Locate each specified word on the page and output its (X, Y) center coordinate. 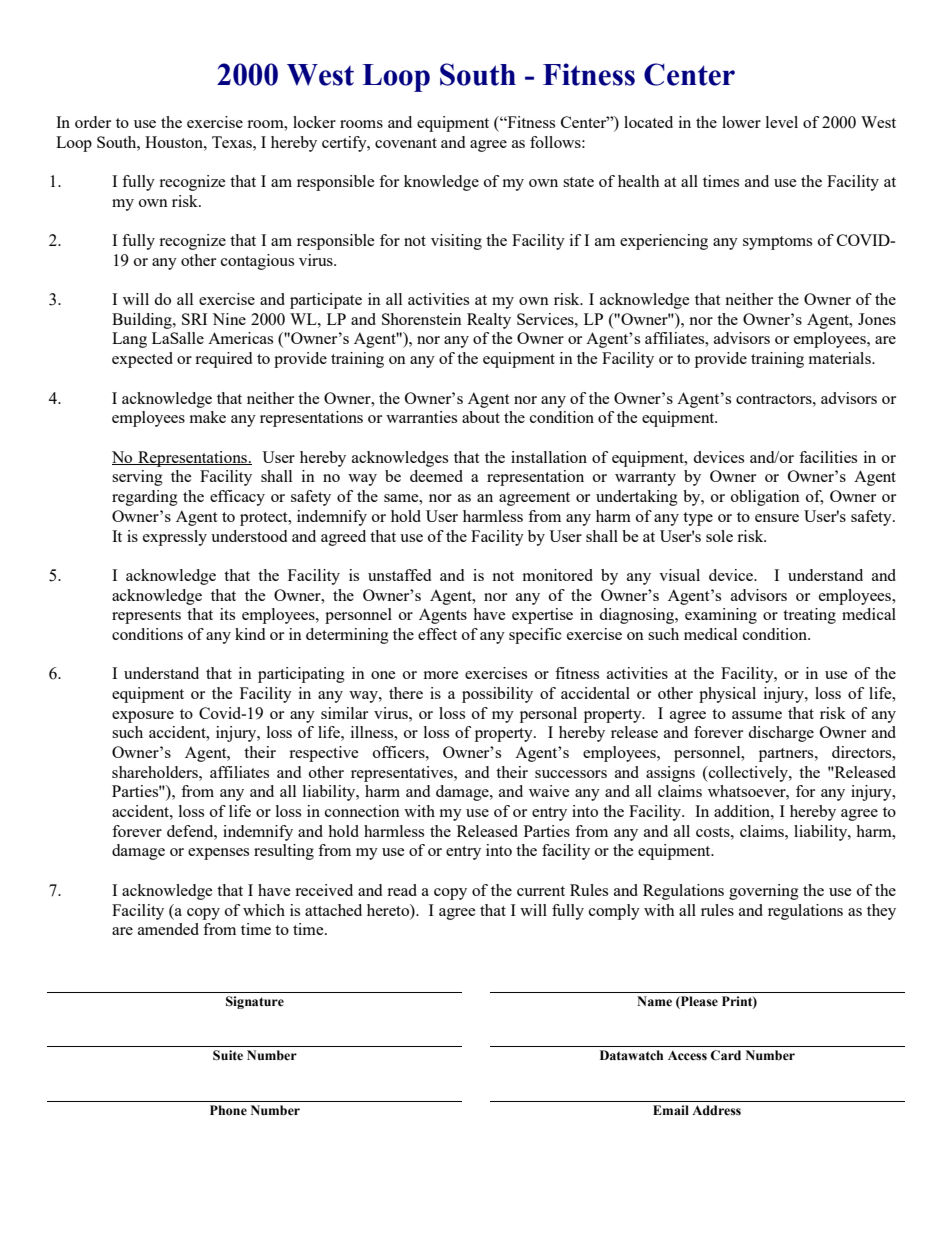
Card (725, 1055)
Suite (228, 1055)
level (782, 122)
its (227, 614)
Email (671, 1110)
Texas (233, 142)
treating (809, 616)
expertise (542, 616)
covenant (406, 143)
